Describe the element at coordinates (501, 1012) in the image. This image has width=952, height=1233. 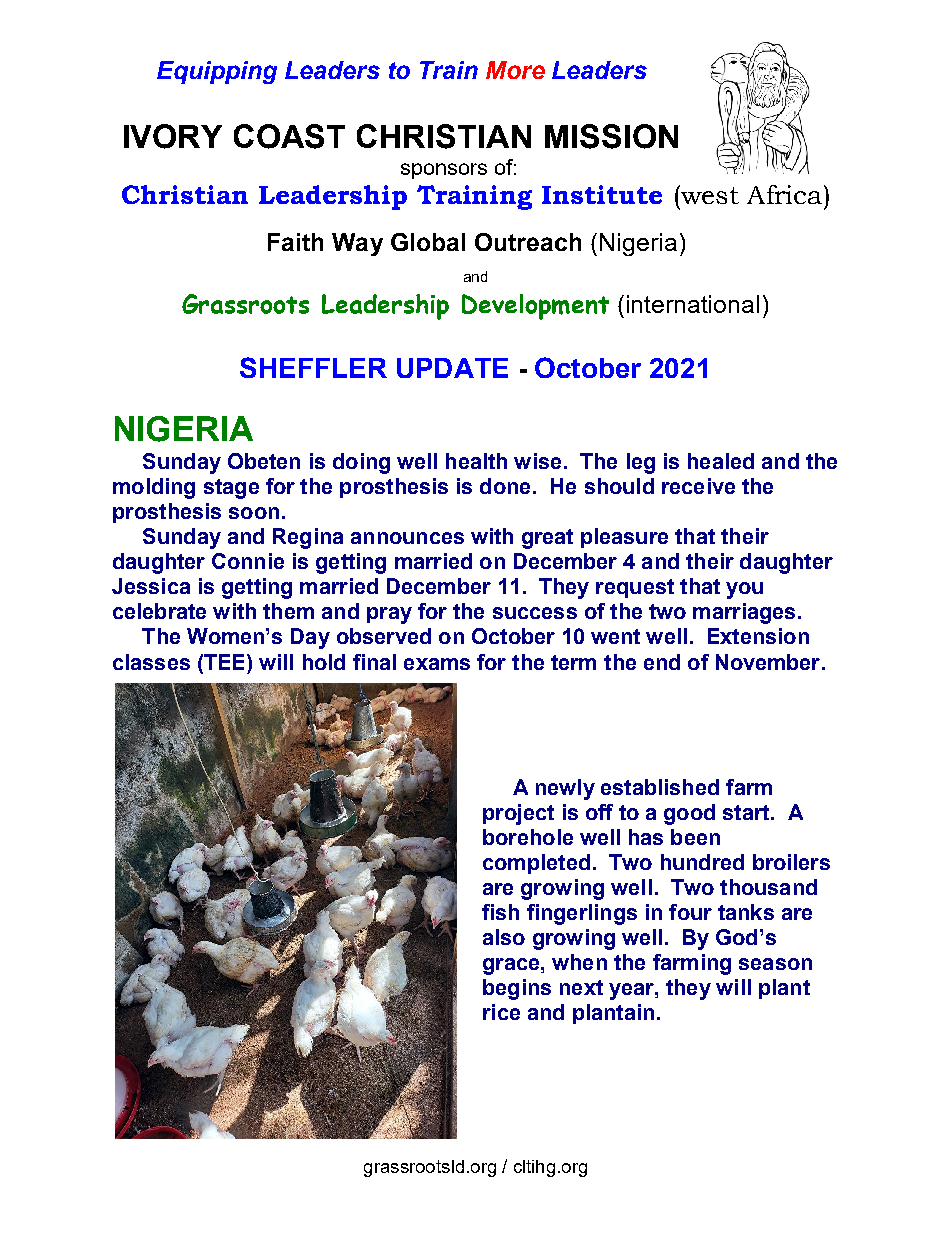
I see `rice` at that location.
